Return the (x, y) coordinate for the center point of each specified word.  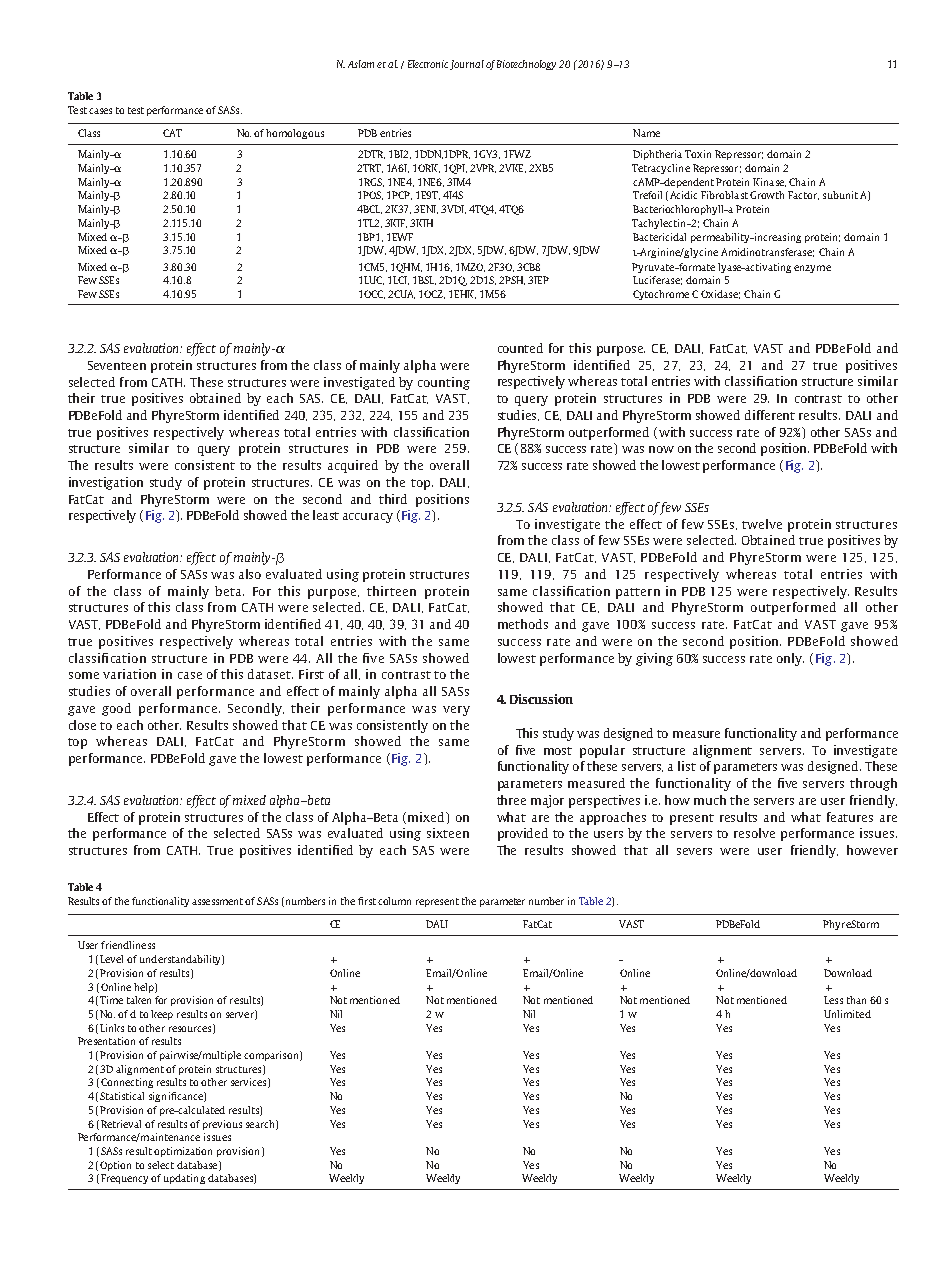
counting (444, 383)
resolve (754, 833)
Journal (467, 65)
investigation (106, 483)
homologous (295, 134)
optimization (183, 1152)
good (116, 709)
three (511, 800)
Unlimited (847, 1014)
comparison (272, 1056)
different (770, 415)
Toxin (698, 154)
